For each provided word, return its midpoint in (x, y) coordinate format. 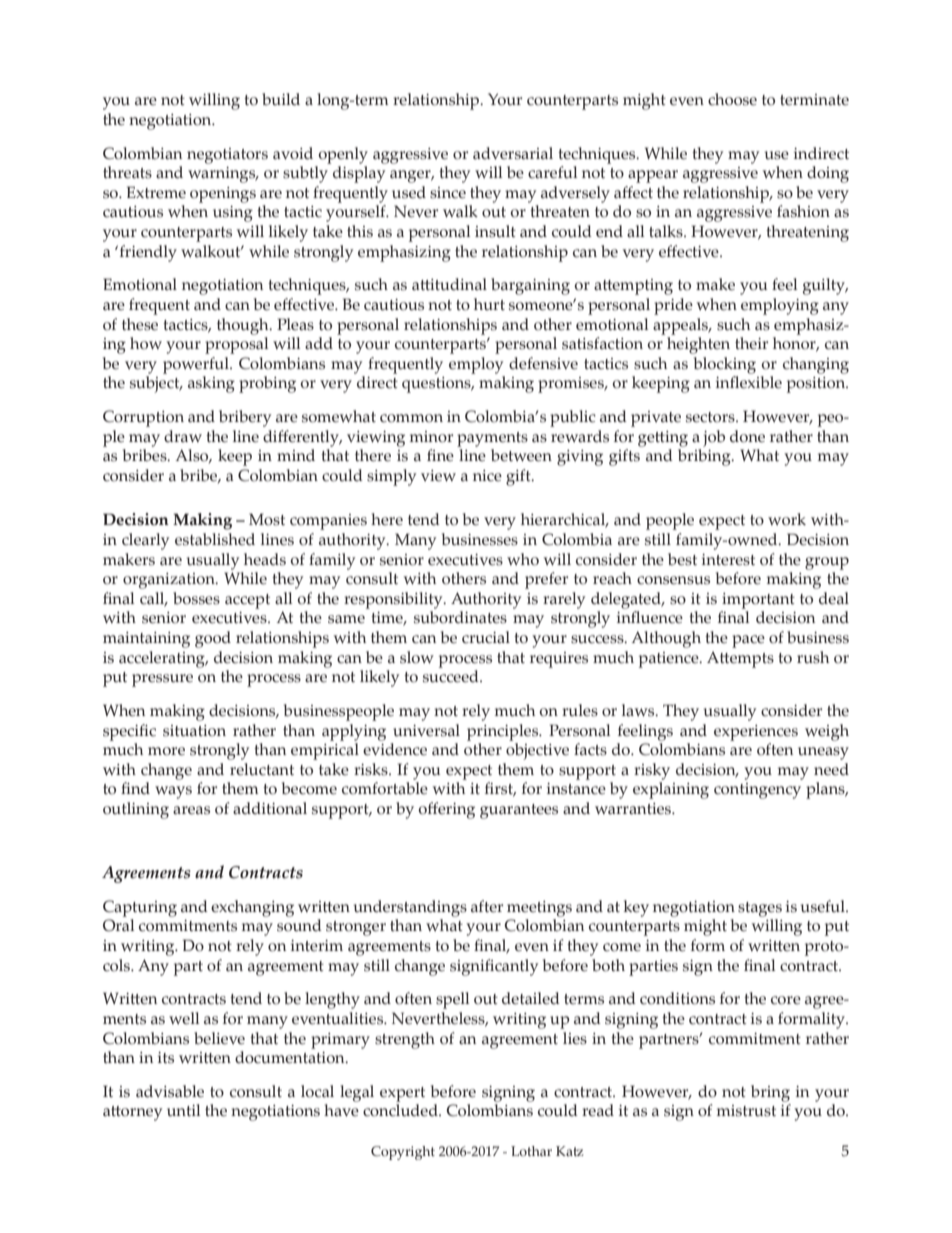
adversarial (513, 153)
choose (732, 99)
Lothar (531, 1151)
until (184, 1110)
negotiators (227, 156)
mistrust (746, 1111)
